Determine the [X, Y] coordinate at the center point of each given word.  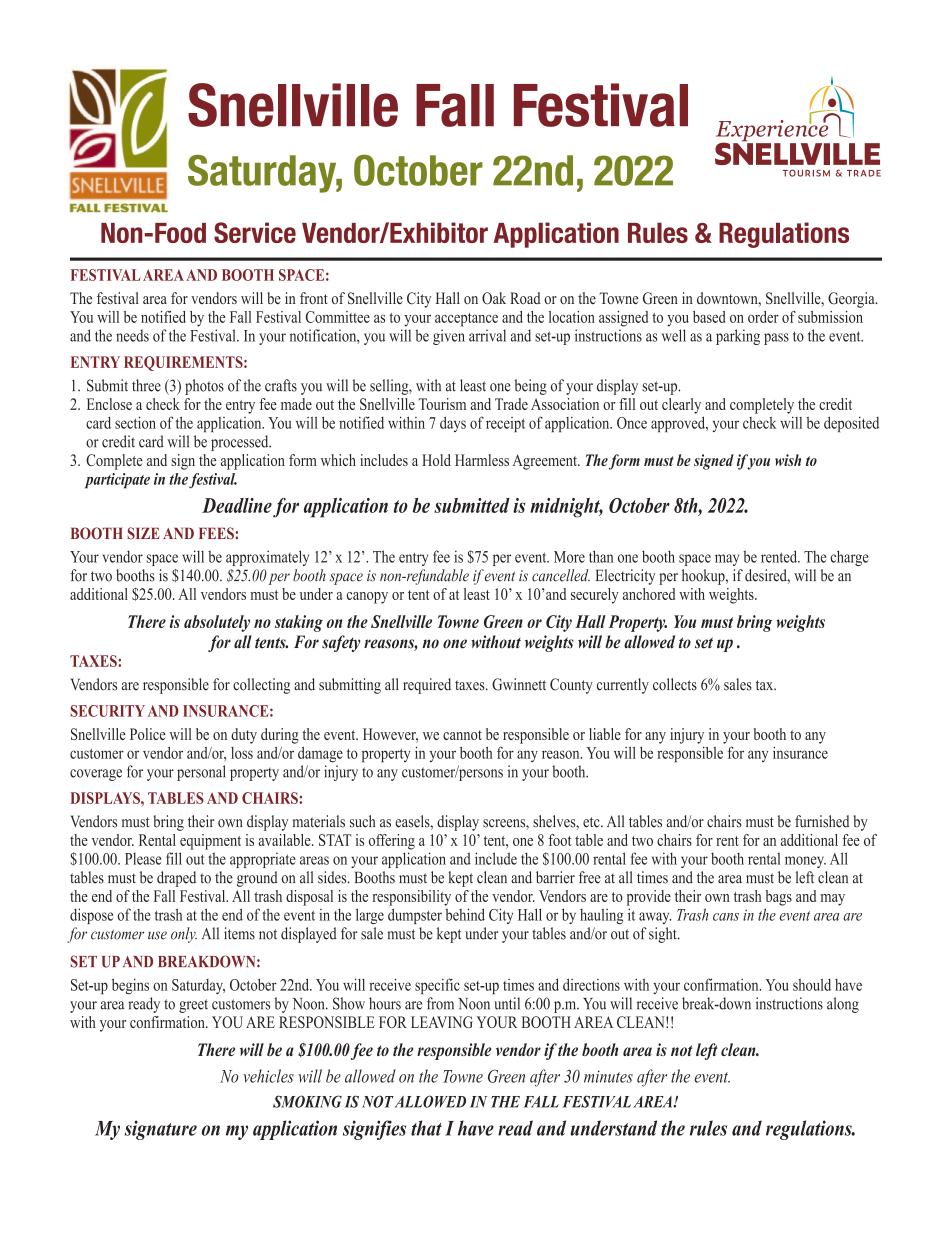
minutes [608, 1076]
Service [255, 232]
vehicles [268, 1076]
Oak [494, 298]
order [763, 317]
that [426, 1128]
